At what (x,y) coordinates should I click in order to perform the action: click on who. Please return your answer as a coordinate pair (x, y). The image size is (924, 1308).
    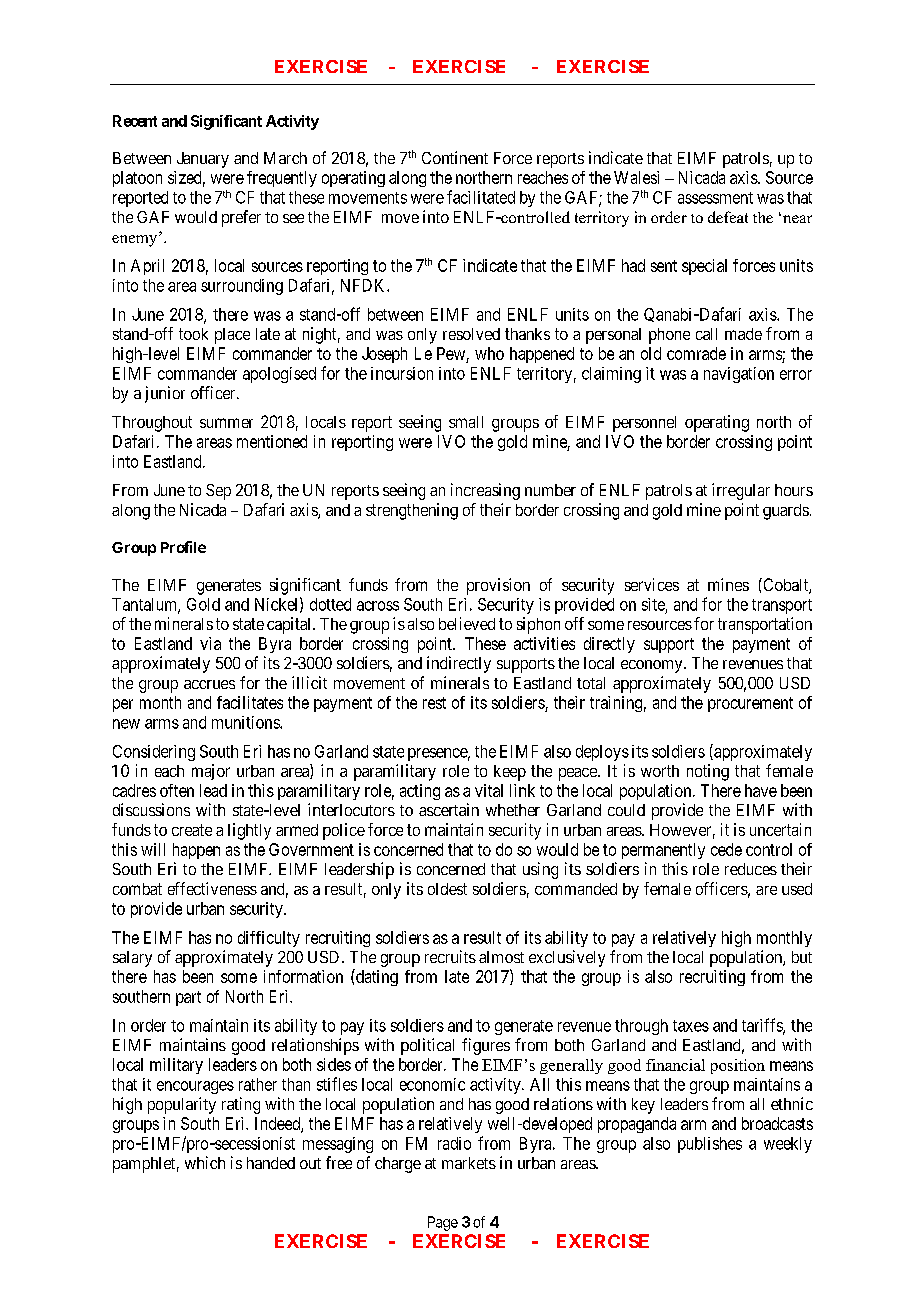
    Looking at the image, I should click on (489, 353).
